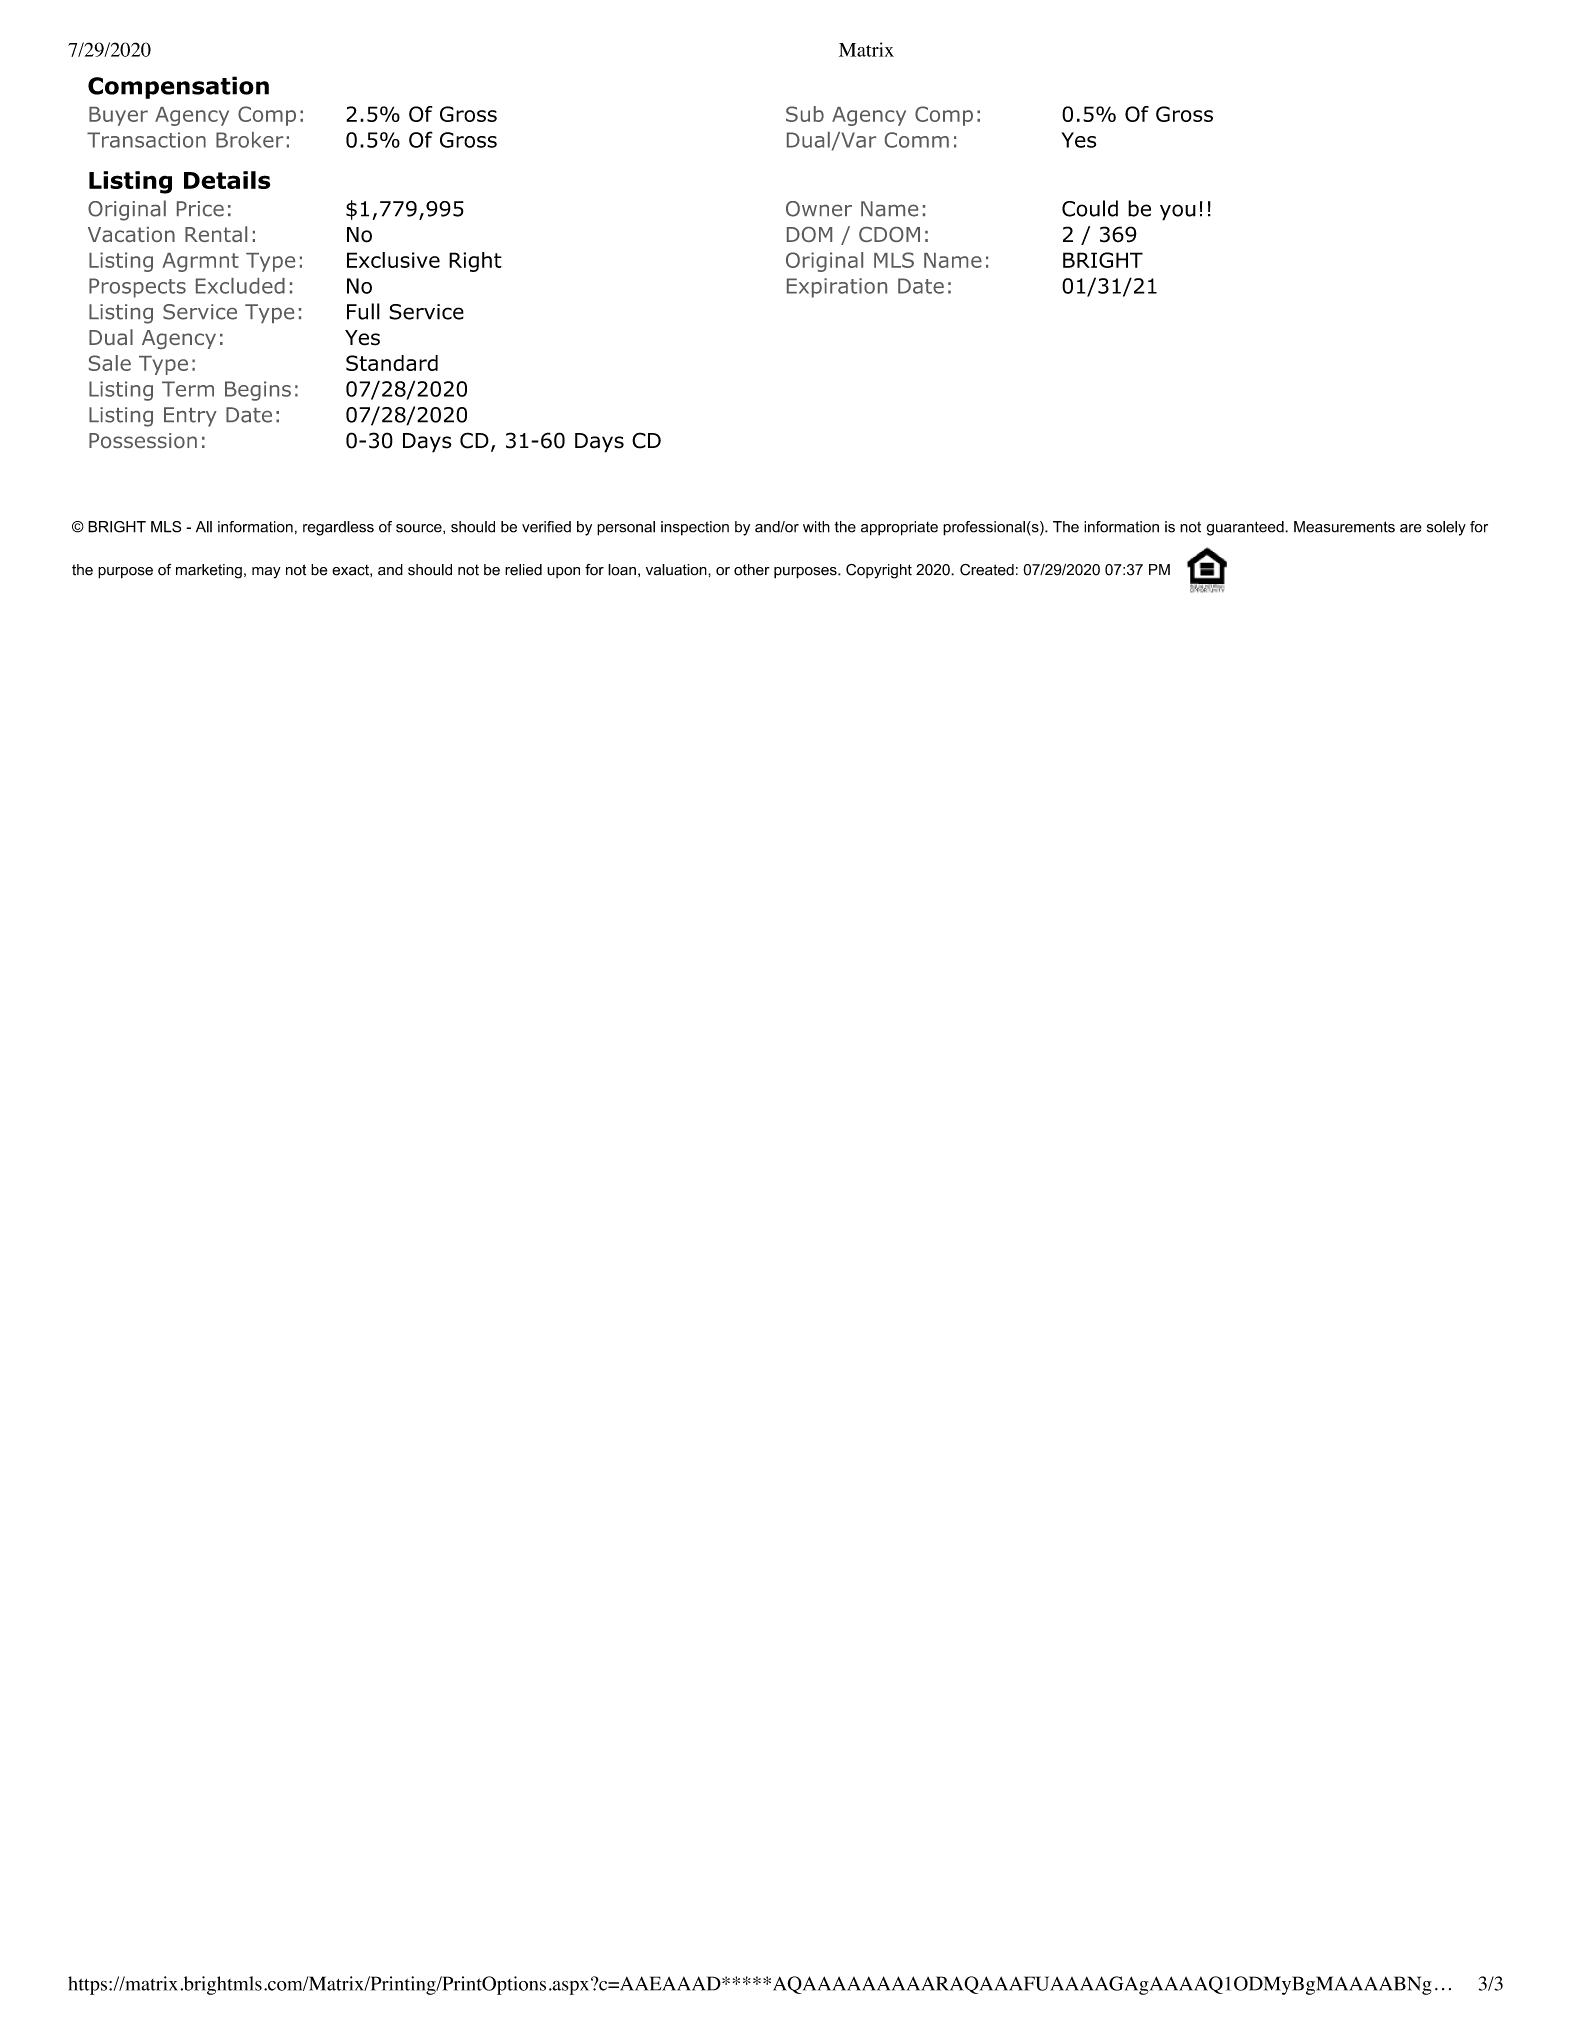 This screenshot has width=1572, height=2034. I want to click on Broker, so click(249, 140).
